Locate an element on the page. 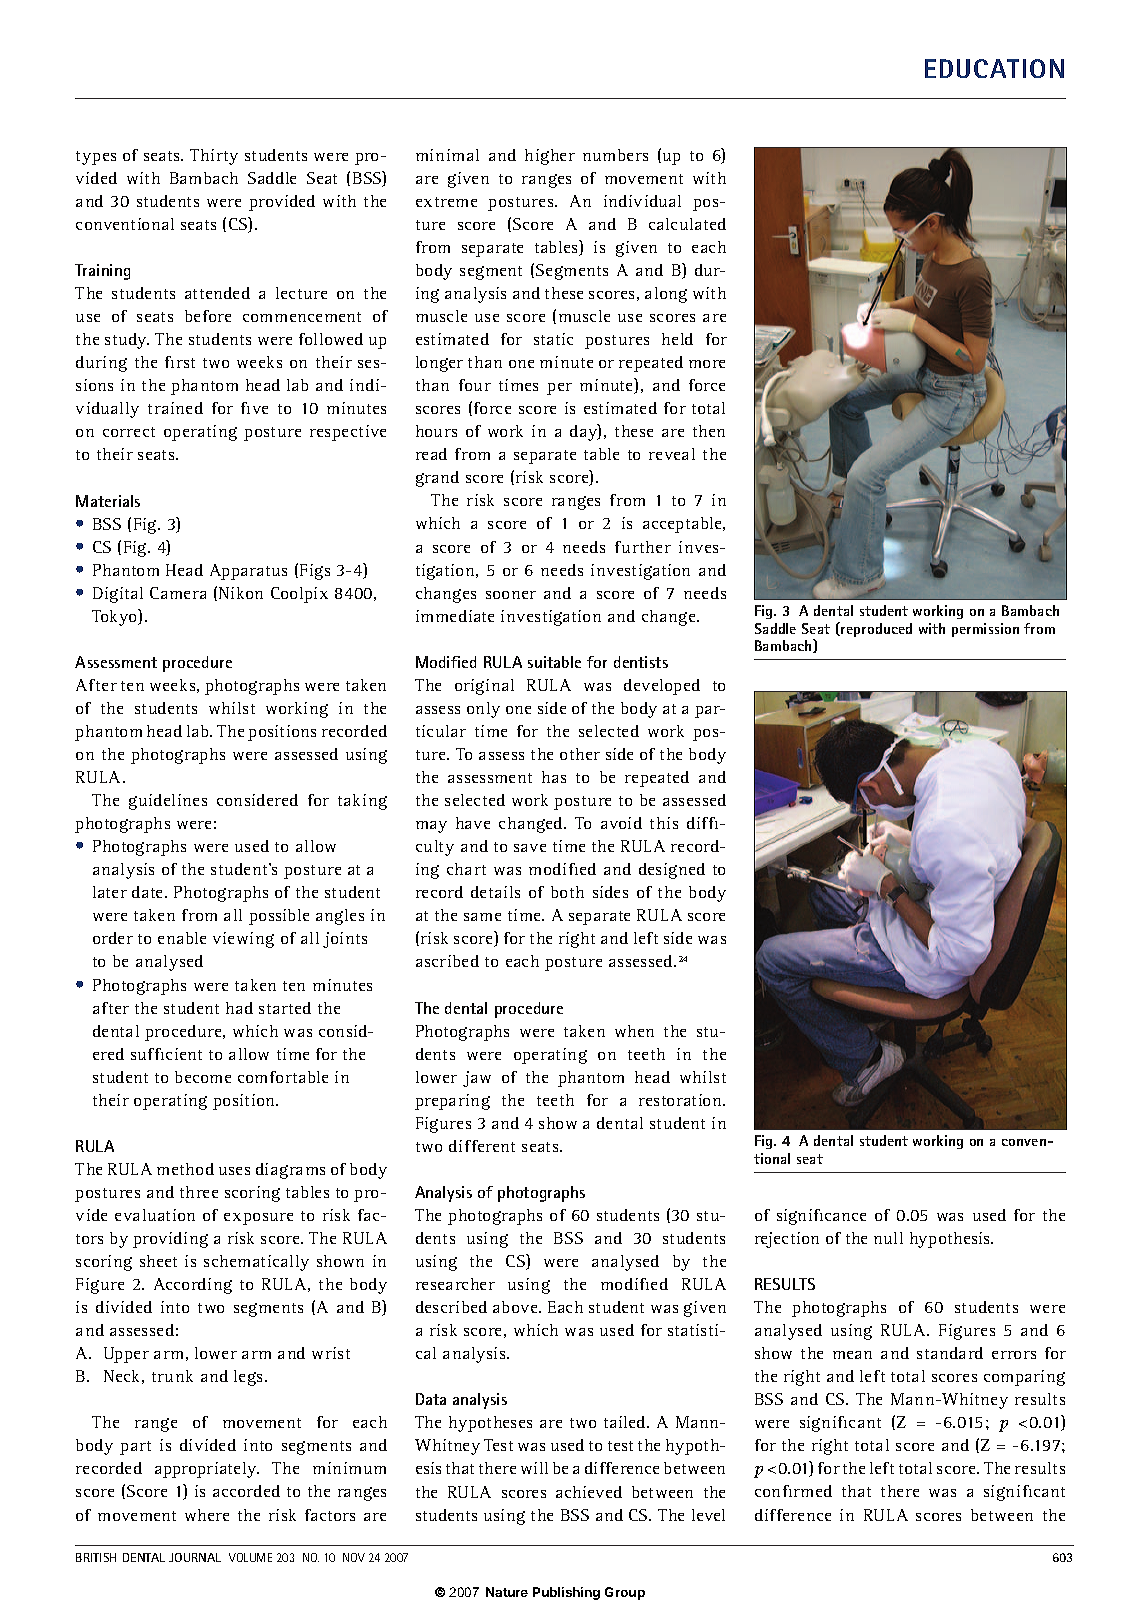 This page has width=1142, height=1617. designed is located at coordinates (672, 871).
